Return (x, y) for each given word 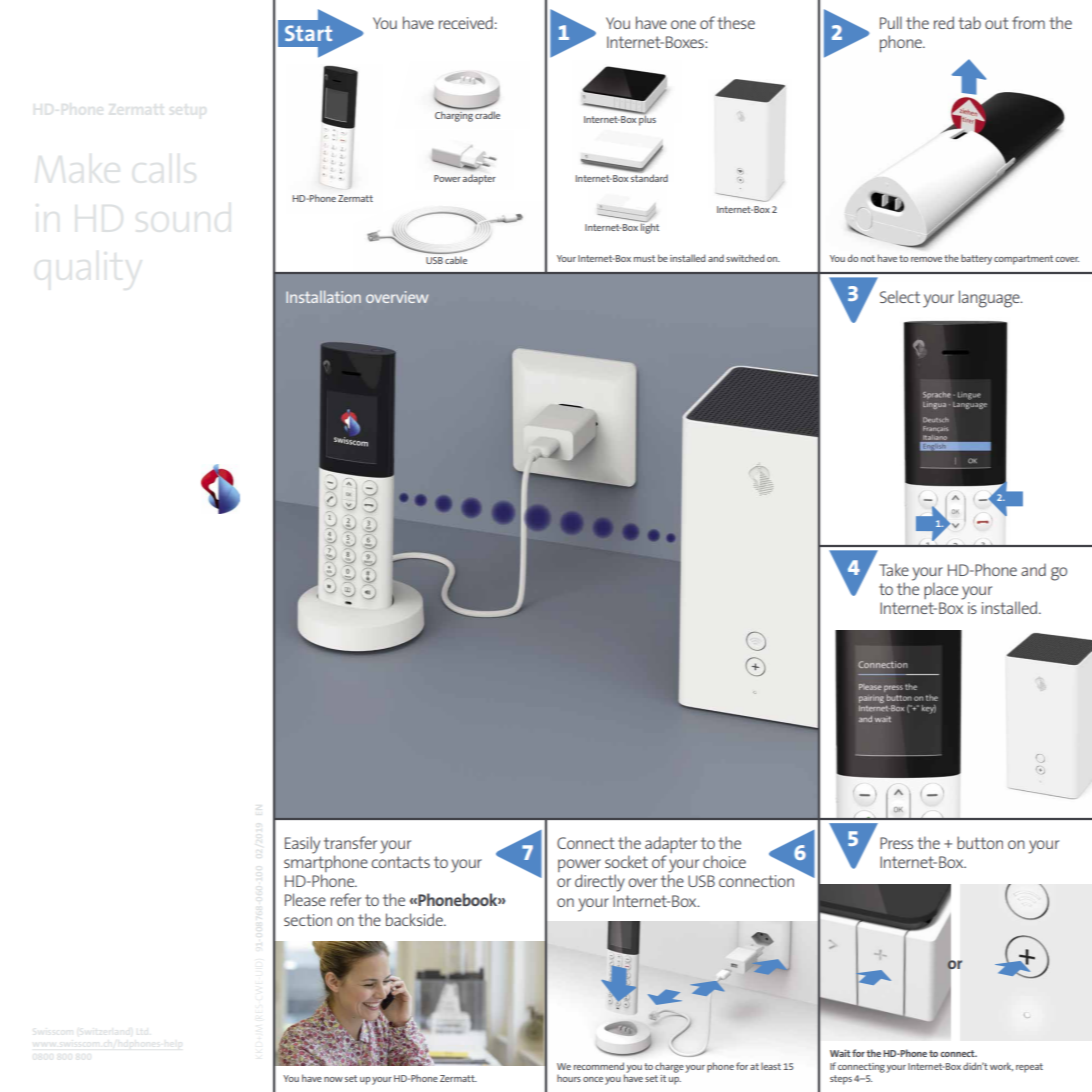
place (941, 590)
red (944, 22)
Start (308, 33)
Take (894, 569)
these (736, 22)
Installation (323, 297)
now (333, 1079)
